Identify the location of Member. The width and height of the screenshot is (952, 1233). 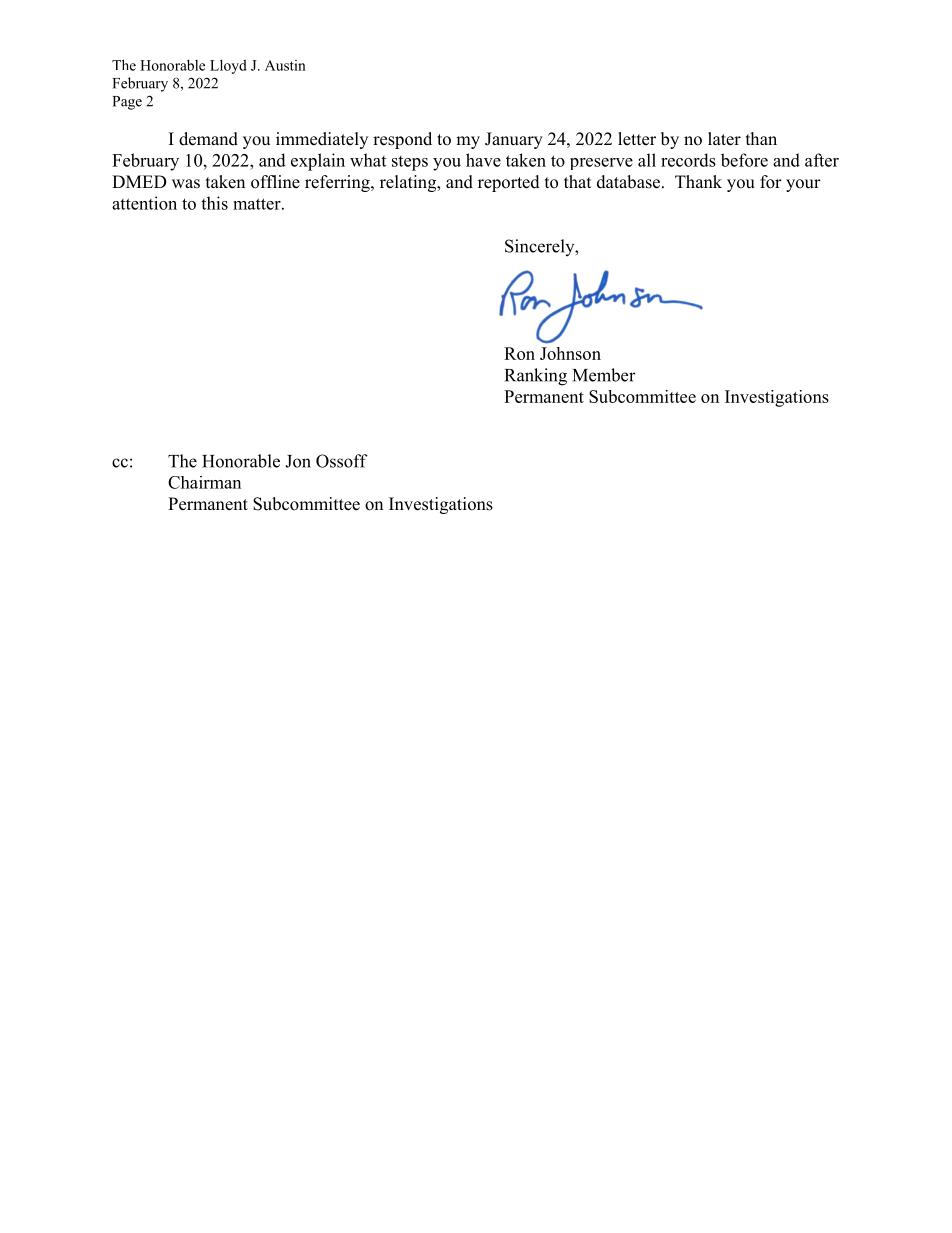
(604, 375).
